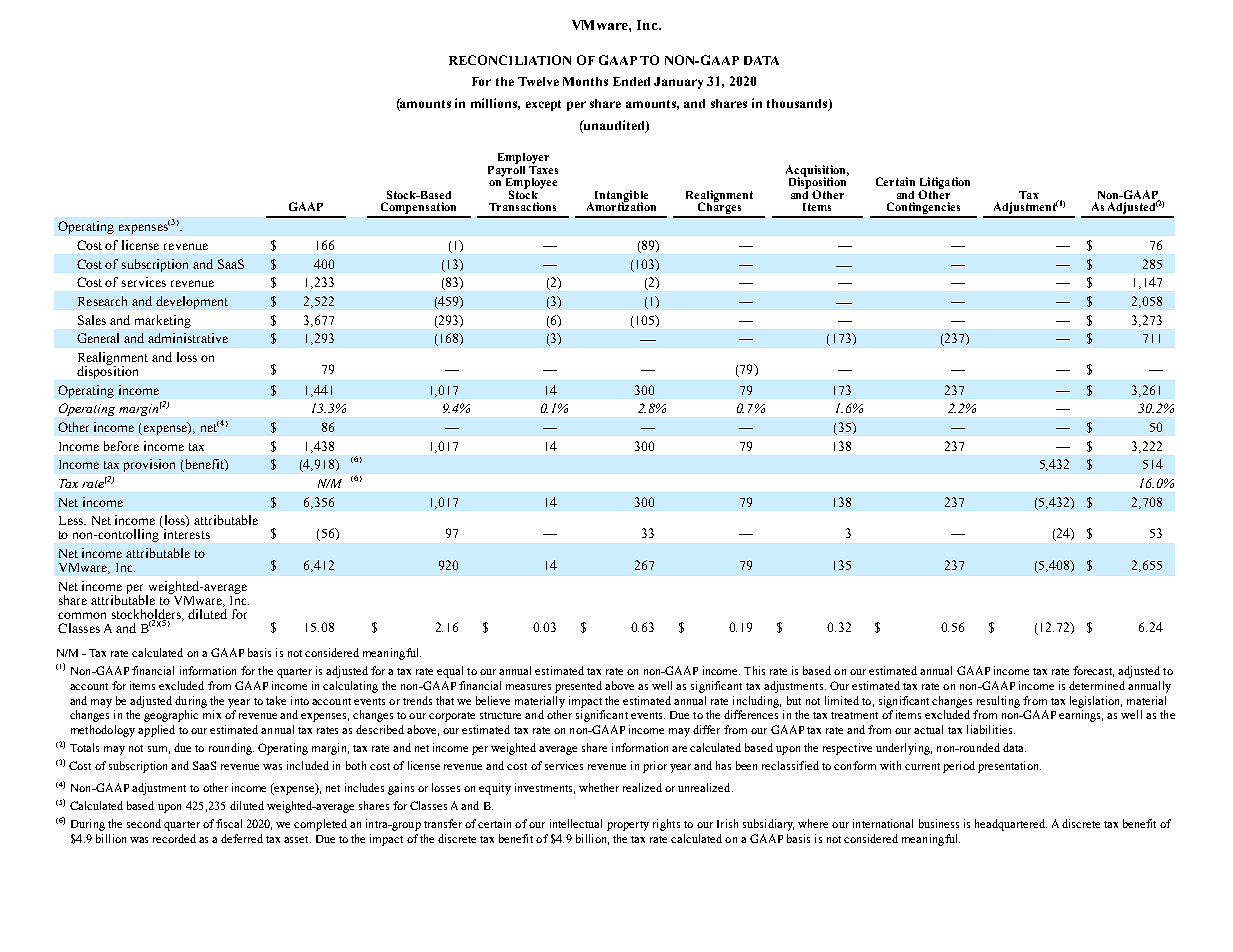  I want to click on fiscal, so click(229, 823).
